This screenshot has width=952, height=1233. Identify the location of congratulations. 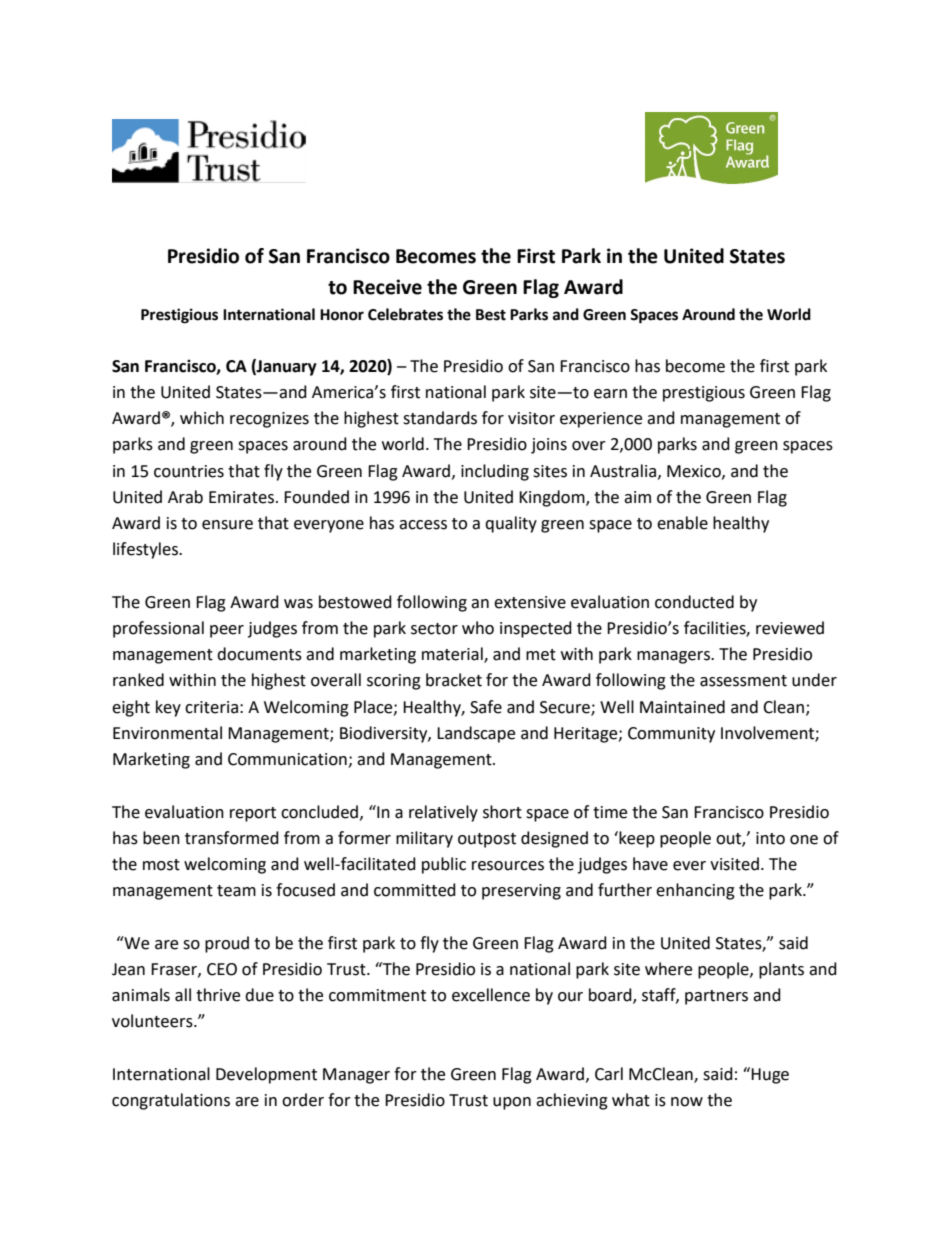
(171, 1101).
